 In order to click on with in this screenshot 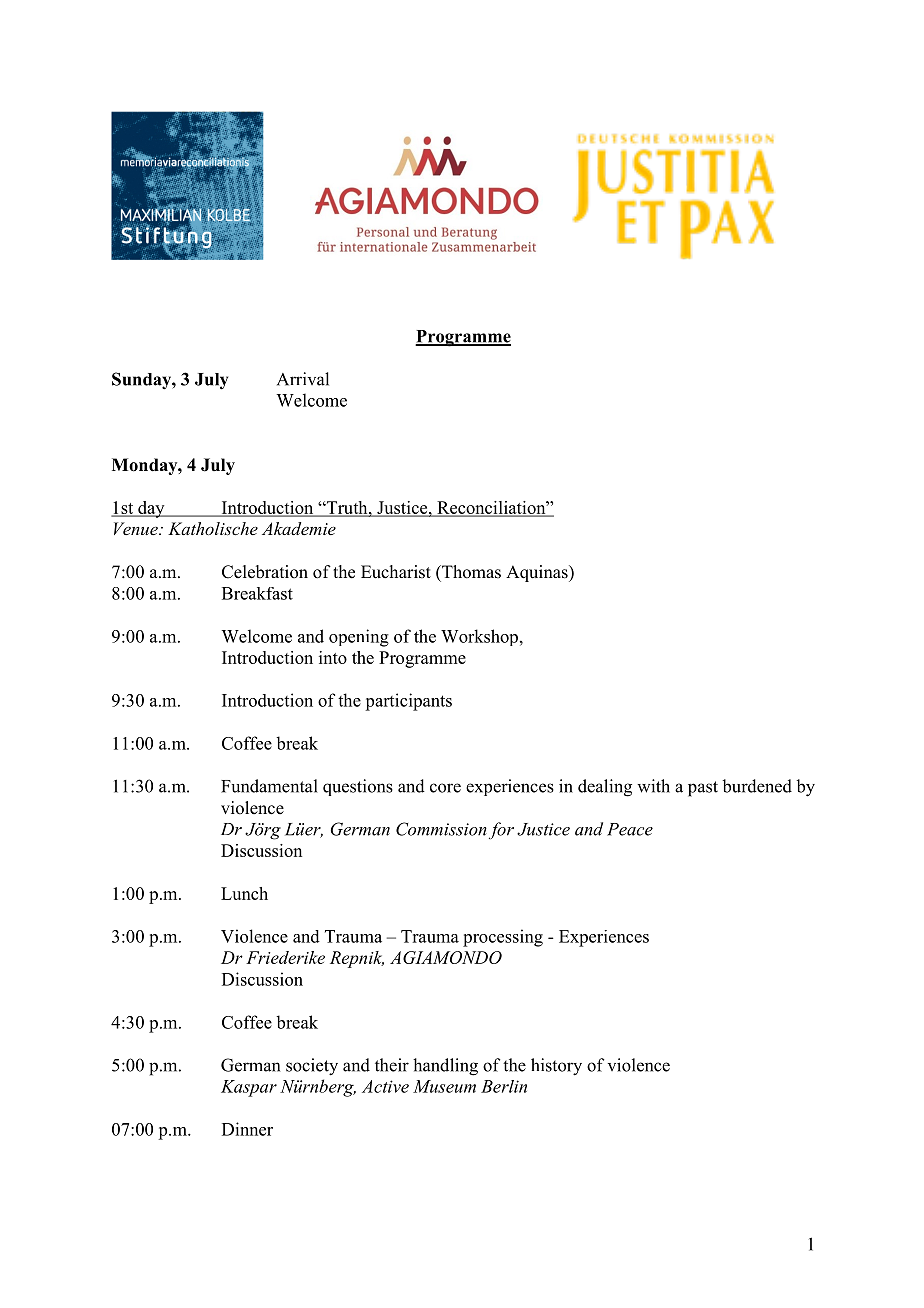, I will do `click(653, 786)`.
